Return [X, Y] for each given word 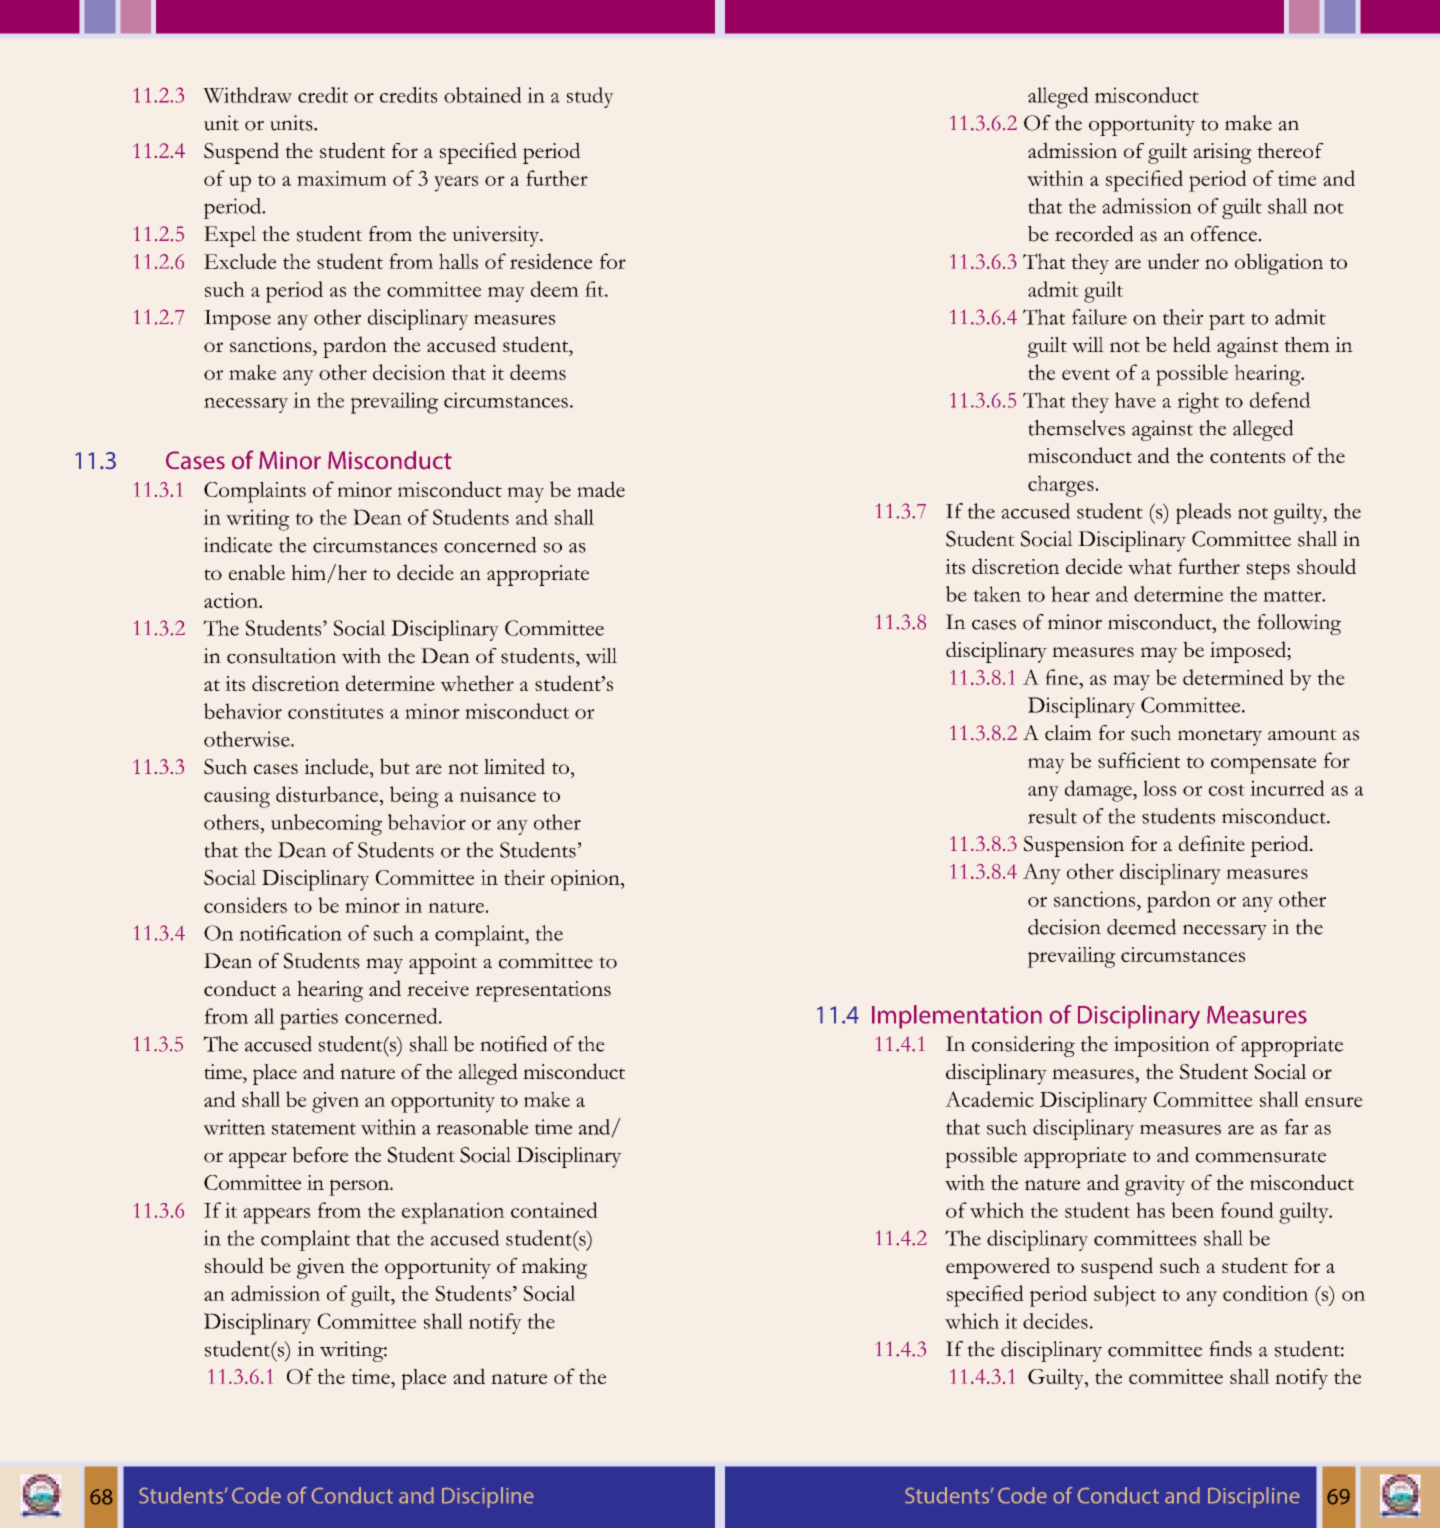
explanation [453, 1213]
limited [514, 766]
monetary [1220, 737]
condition [1265, 1293]
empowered [998, 1268]
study [590, 97]
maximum [342, 178]
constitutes [335, 711]
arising [1222, 153]
